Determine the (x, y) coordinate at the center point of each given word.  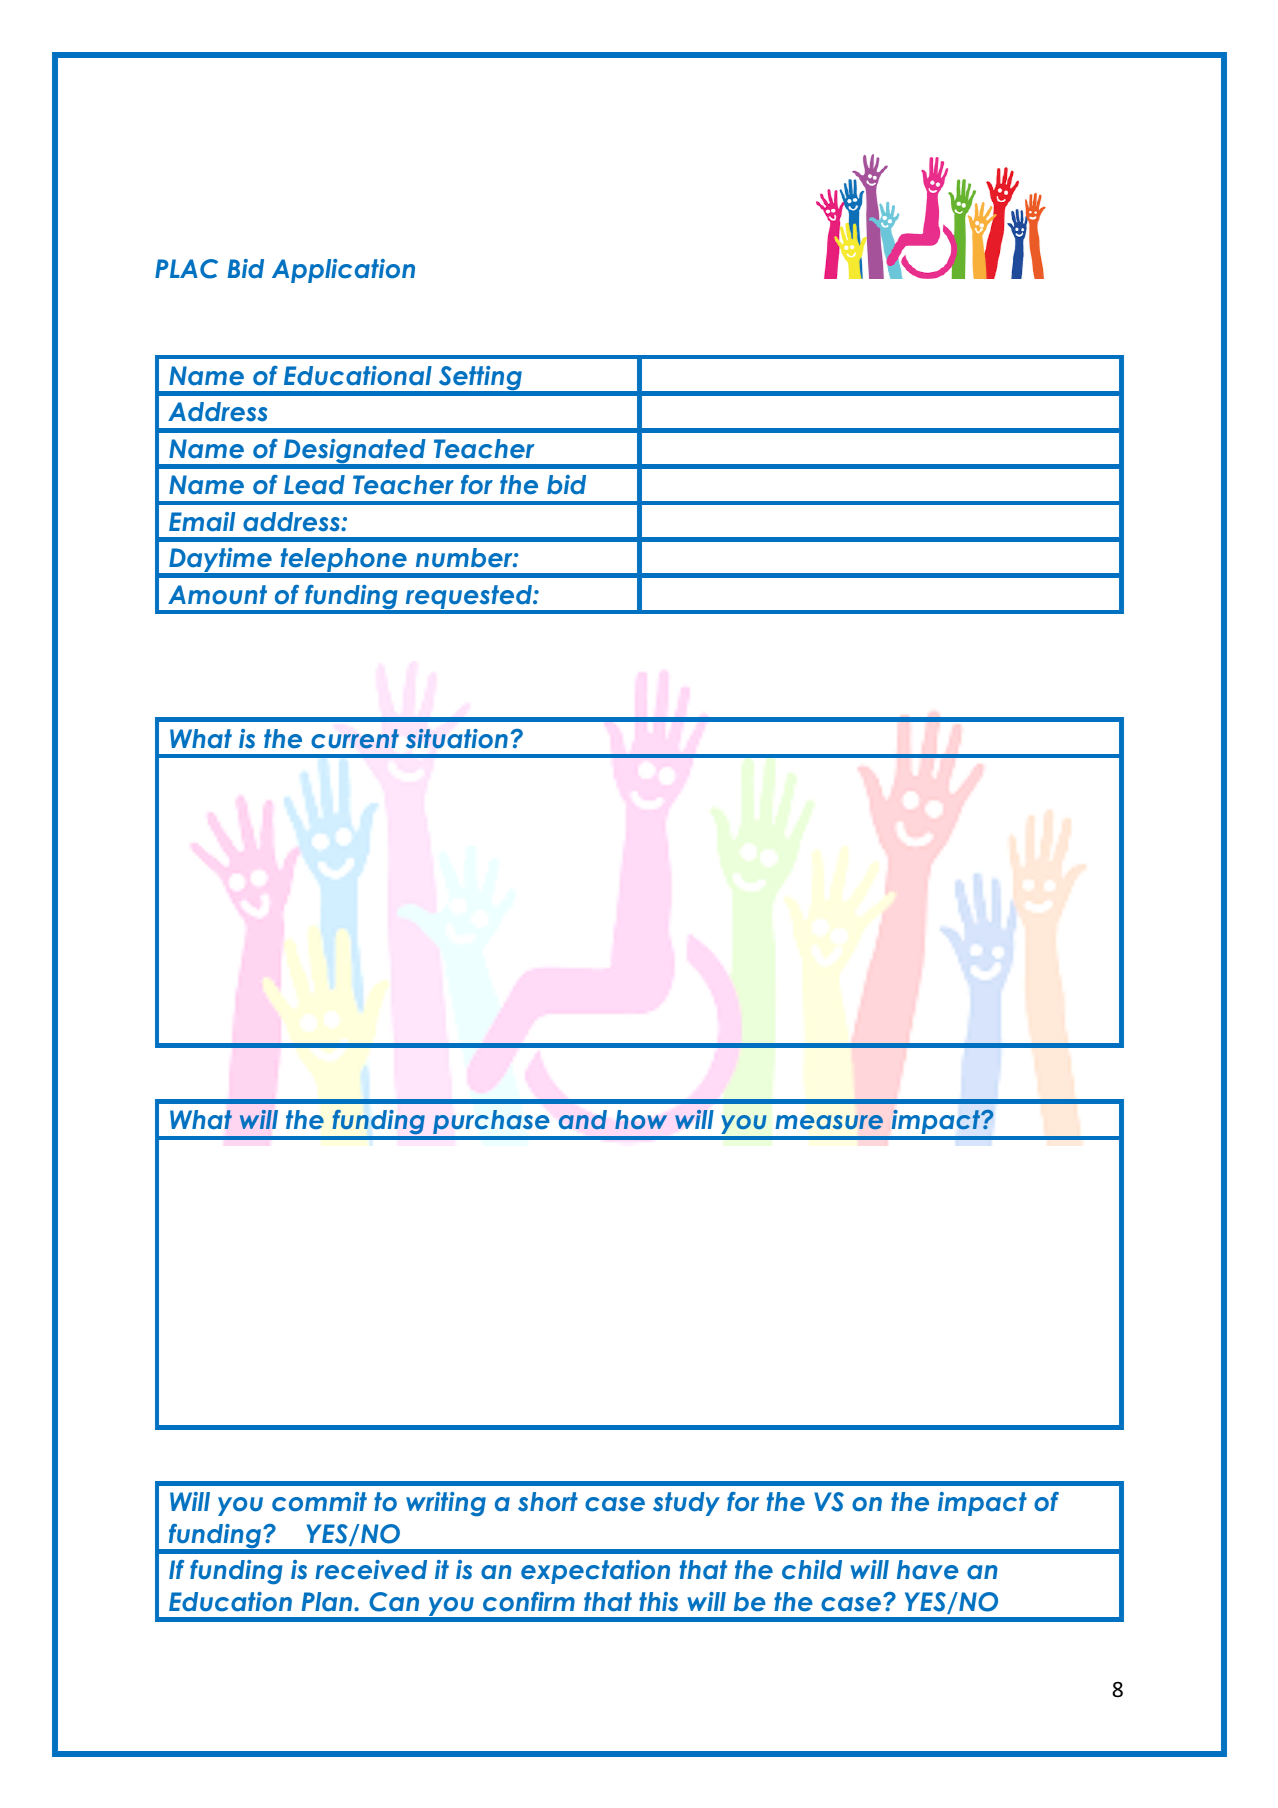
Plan (328, 1602)
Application (343, 271)
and (583, 1120)
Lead (314, 485)
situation (457, 739)
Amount (217, 595)
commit (319, 1502)
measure (829, 1122)
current (355, 739)
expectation (595, 1572)
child (812, 1570)
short (548, 1502)
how (641, 1120)
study (686, 1504)
